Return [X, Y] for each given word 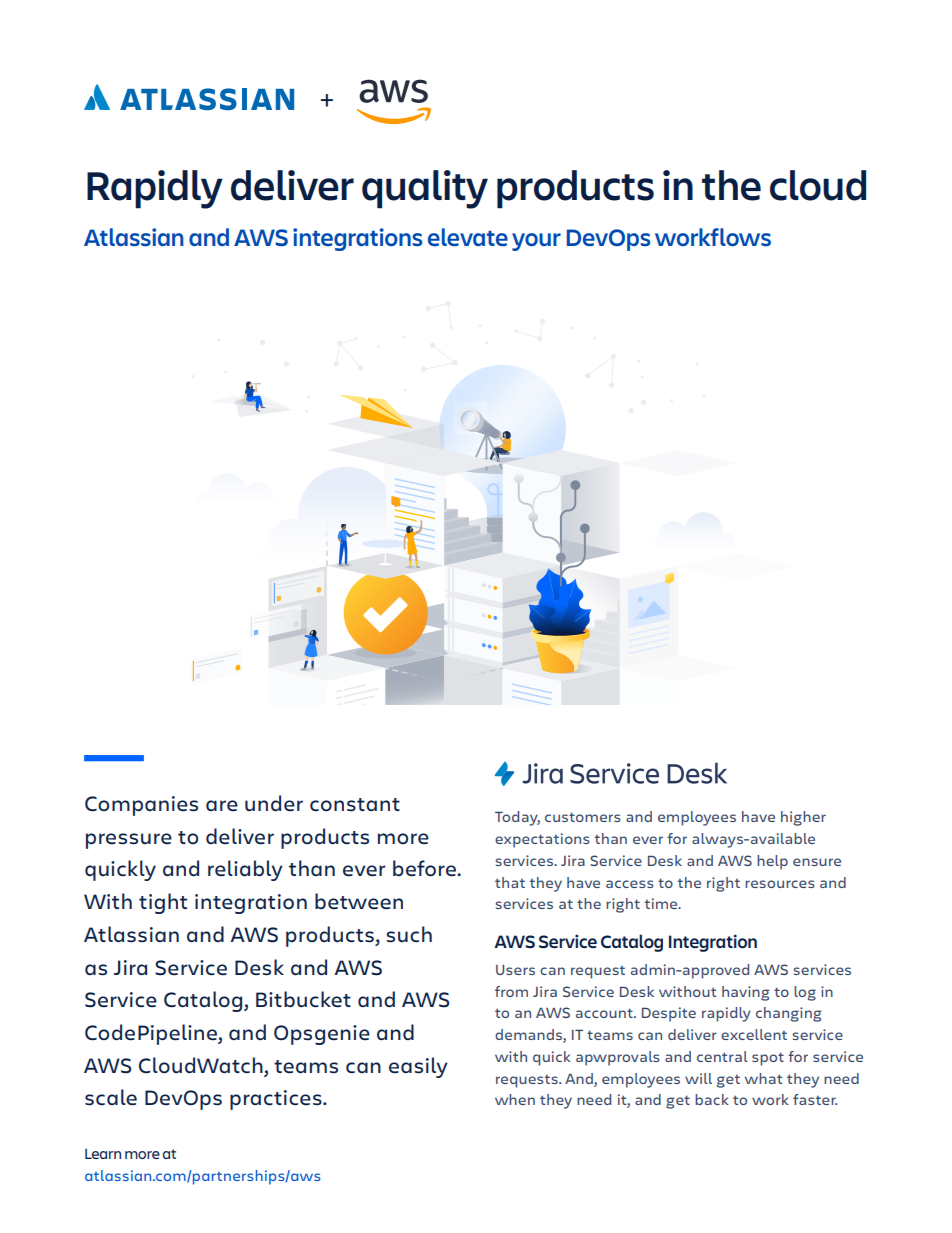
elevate [468, 237]
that [510, 882]
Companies [141, 806]
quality [425, 189]
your [536, 242]
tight [163, 903]
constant [355, 805]
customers [582, 817]
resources [779, 884]
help [772, 862]
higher [803, 818]
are [222, 805]
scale [111, 1097]
